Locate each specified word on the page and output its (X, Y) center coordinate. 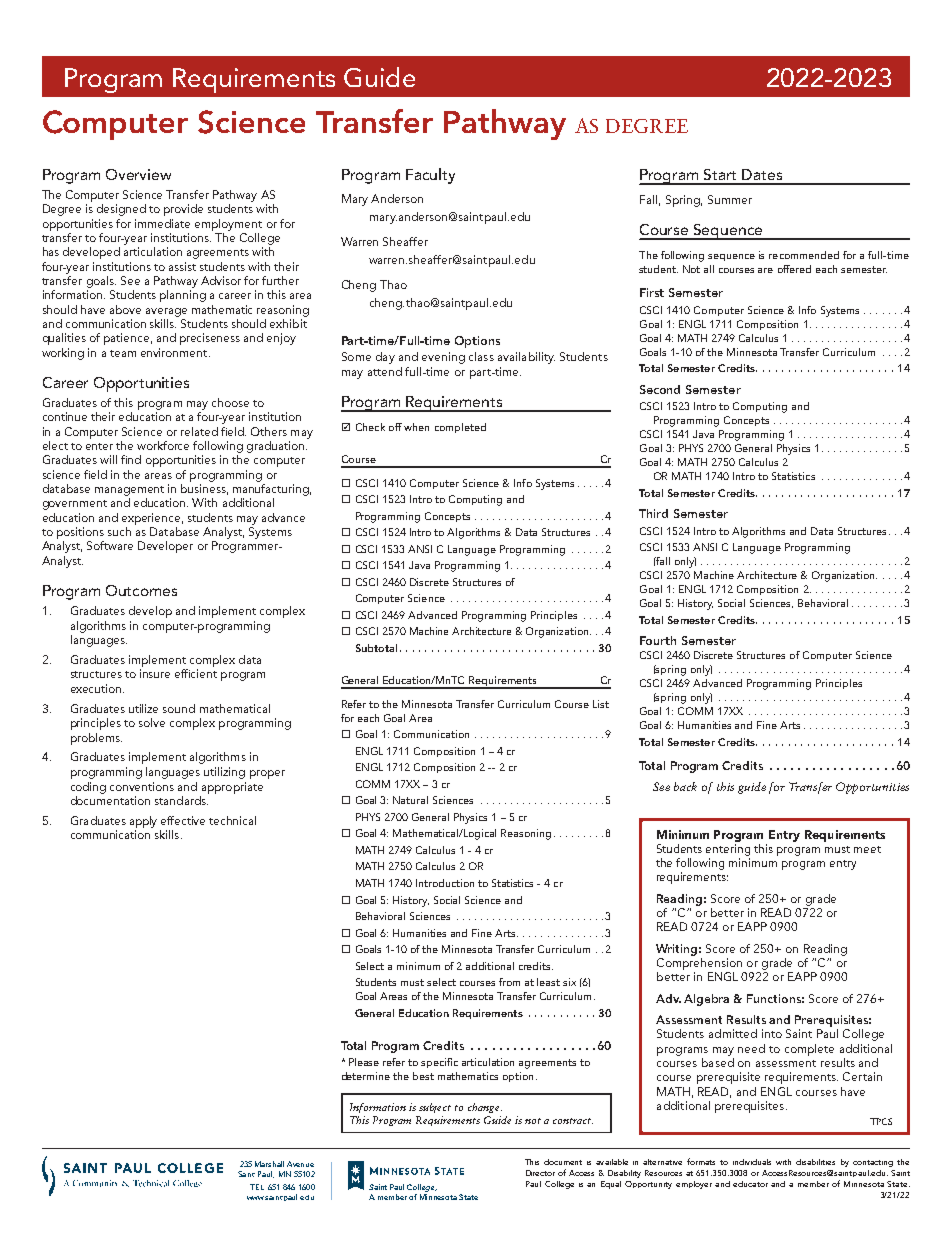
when (416, 427)
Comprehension (699, 962)
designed (121, 210)
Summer (730, 199)
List (601, 704)
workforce (163, 445)
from (509, 982)
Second (660, 389)
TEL (257, 1187)
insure (155, 673)
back (685, 786)
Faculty (430, 176)
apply (143, 822)
